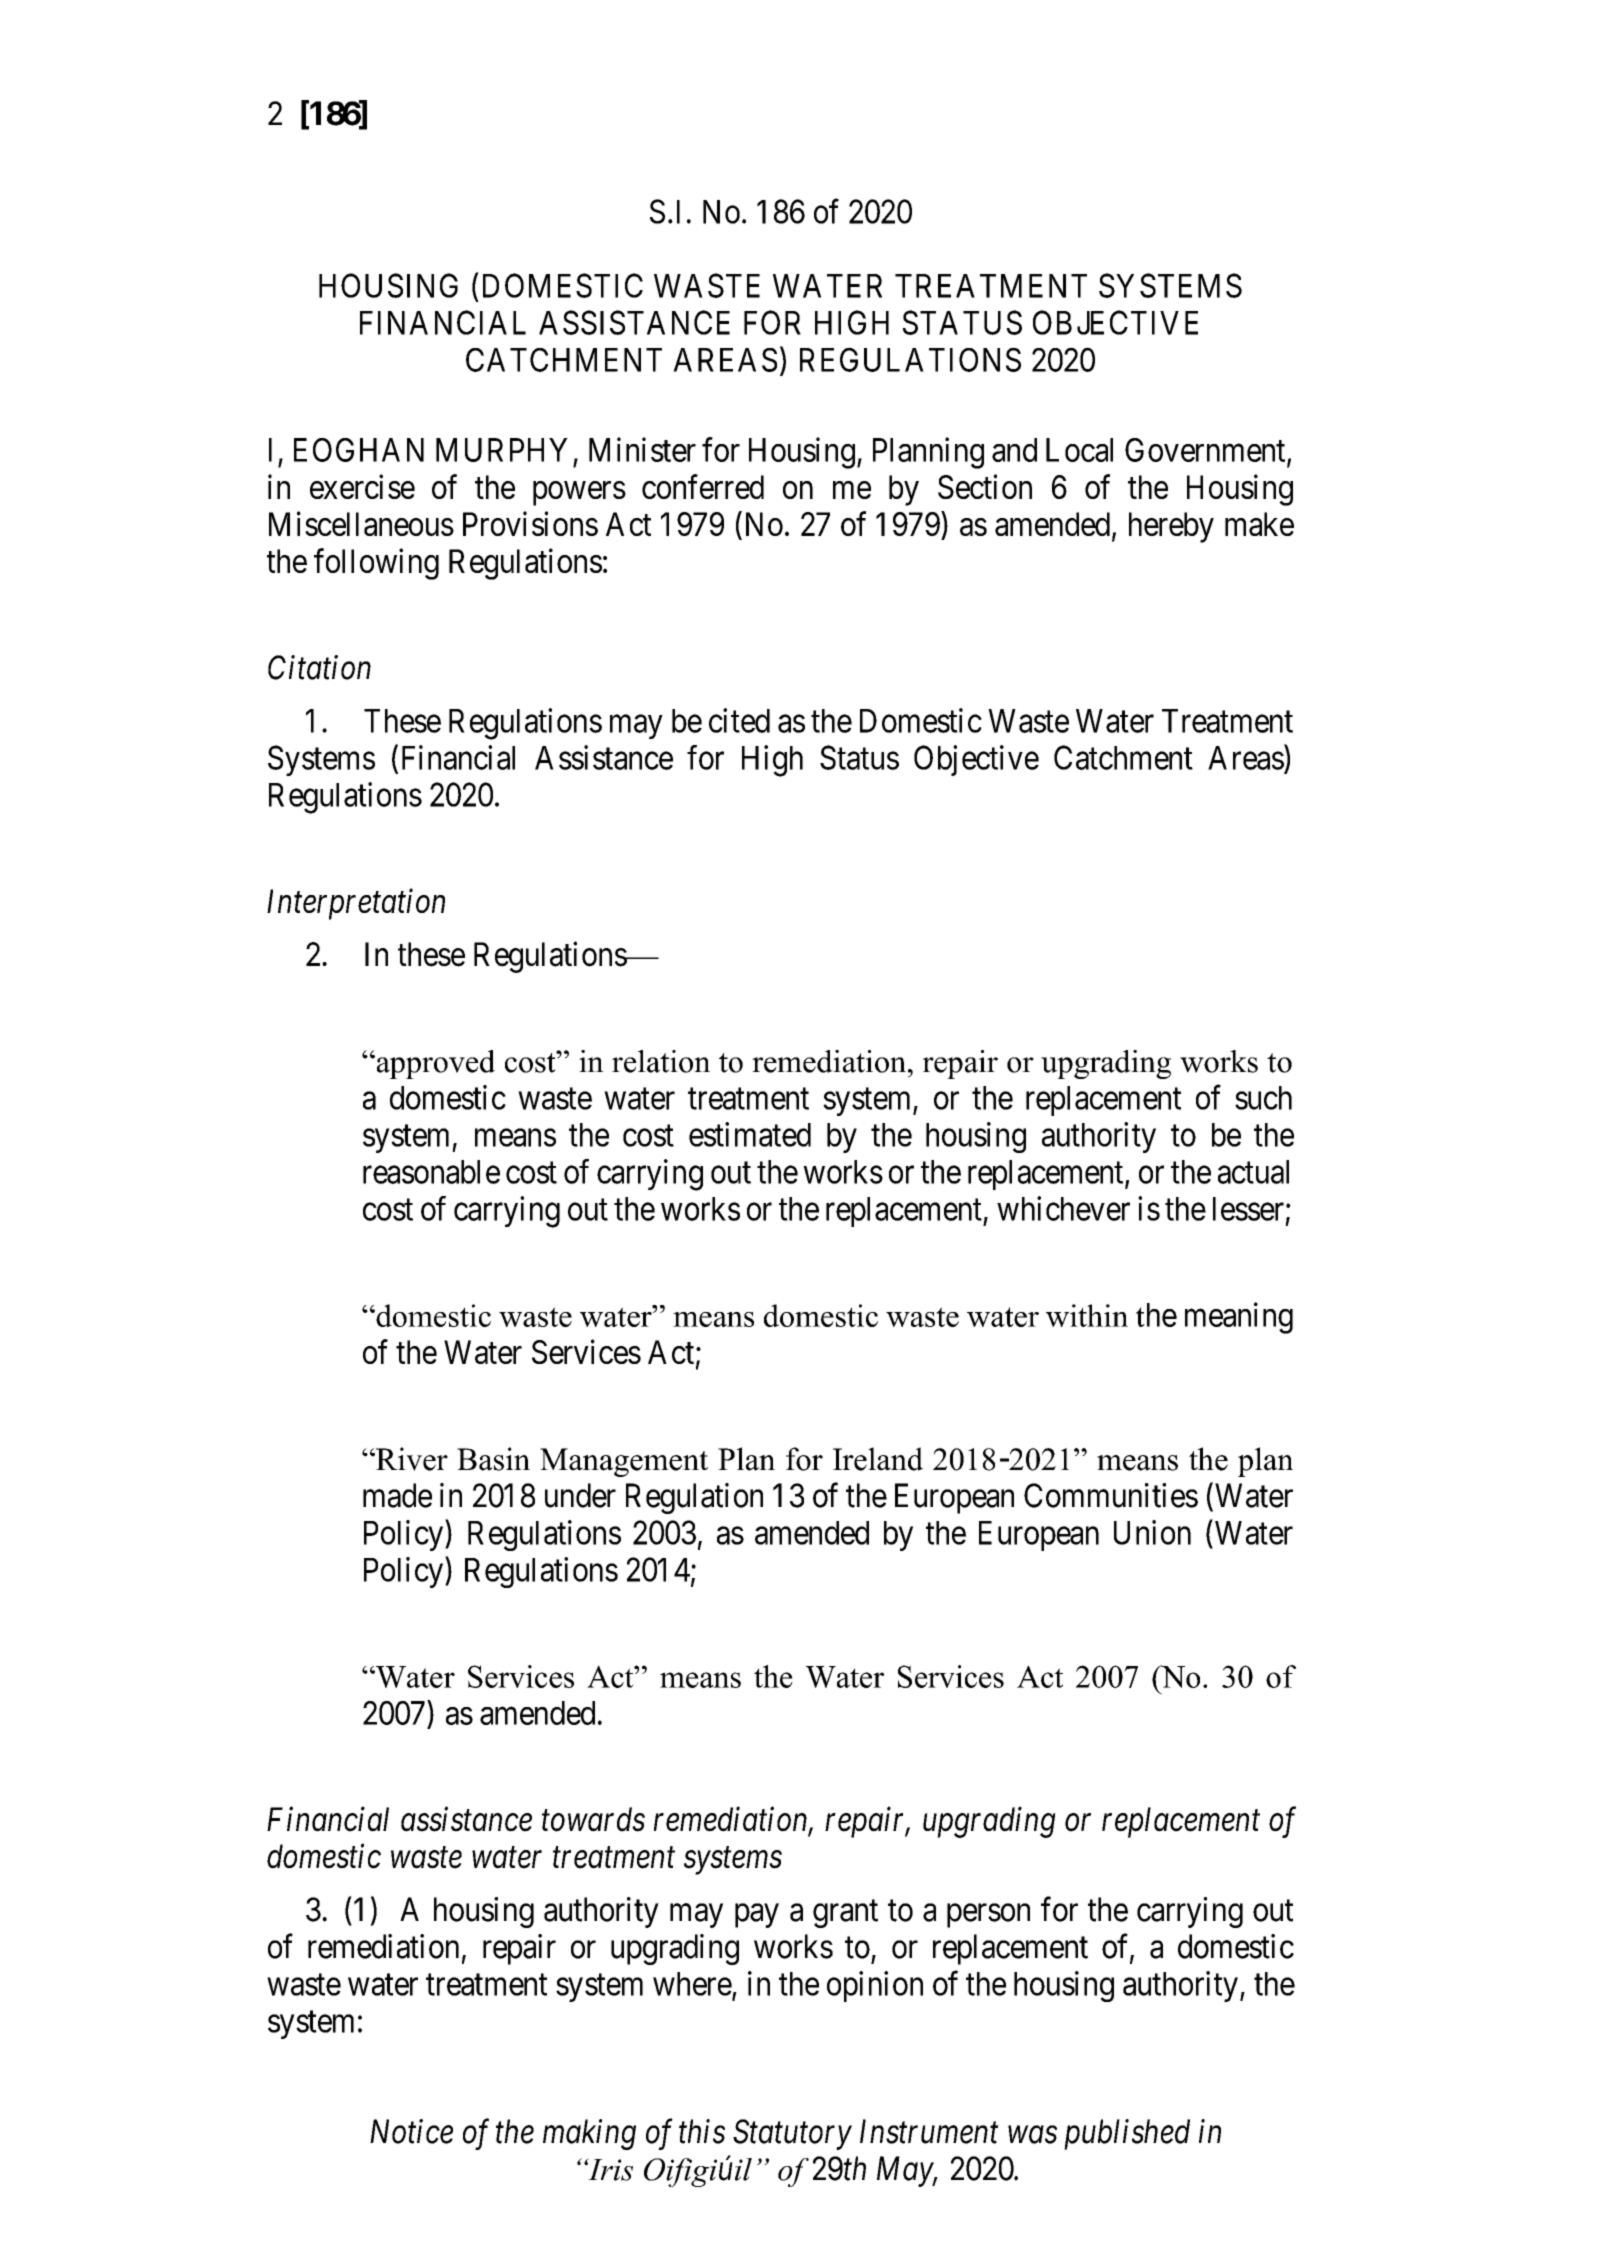 The height and width of the image is (2260, 1598). I want to click on made, so click(397, 1495).
